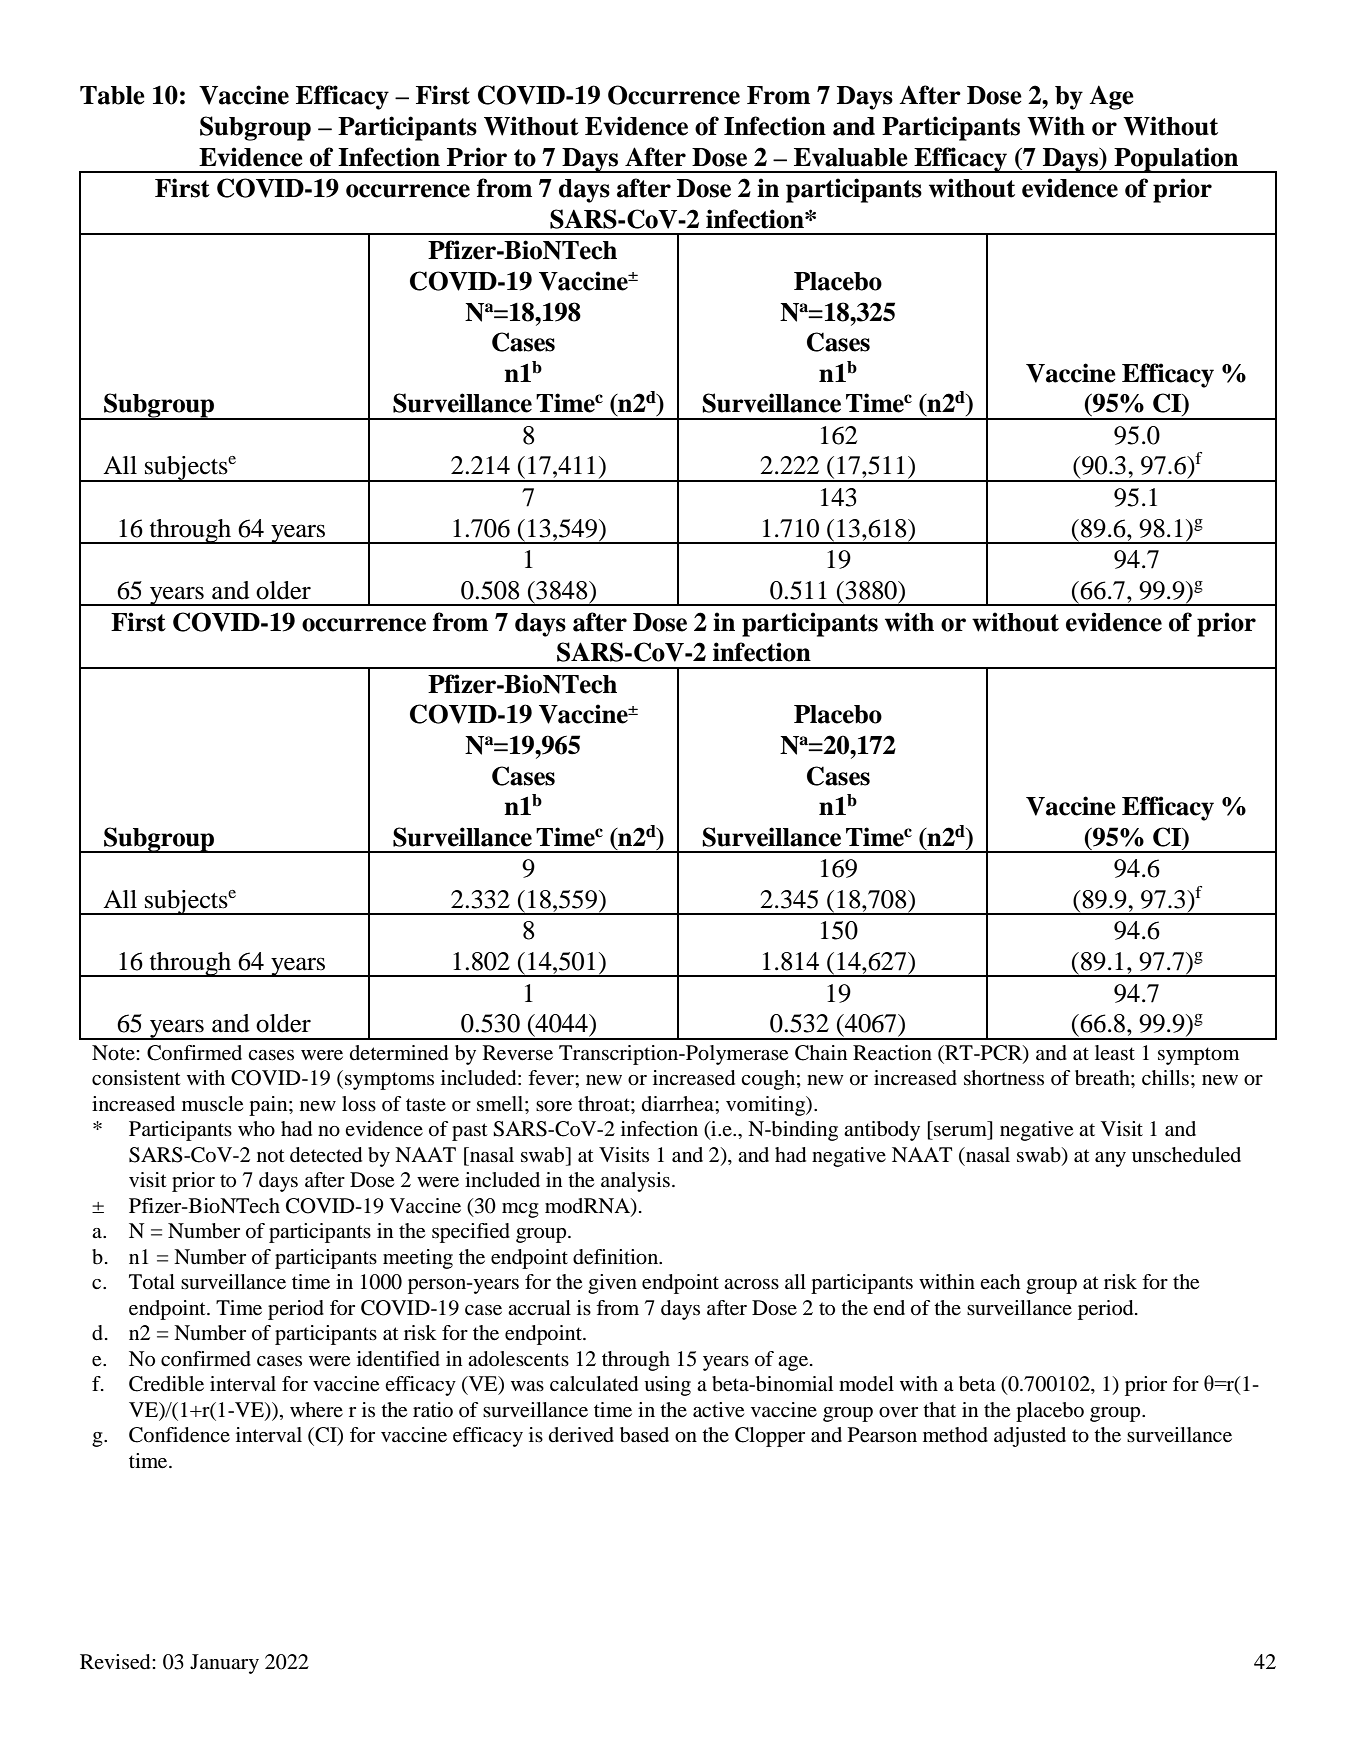  Describe the element at coordinates (114, 1053) in the image. I see `Note` at that location.
